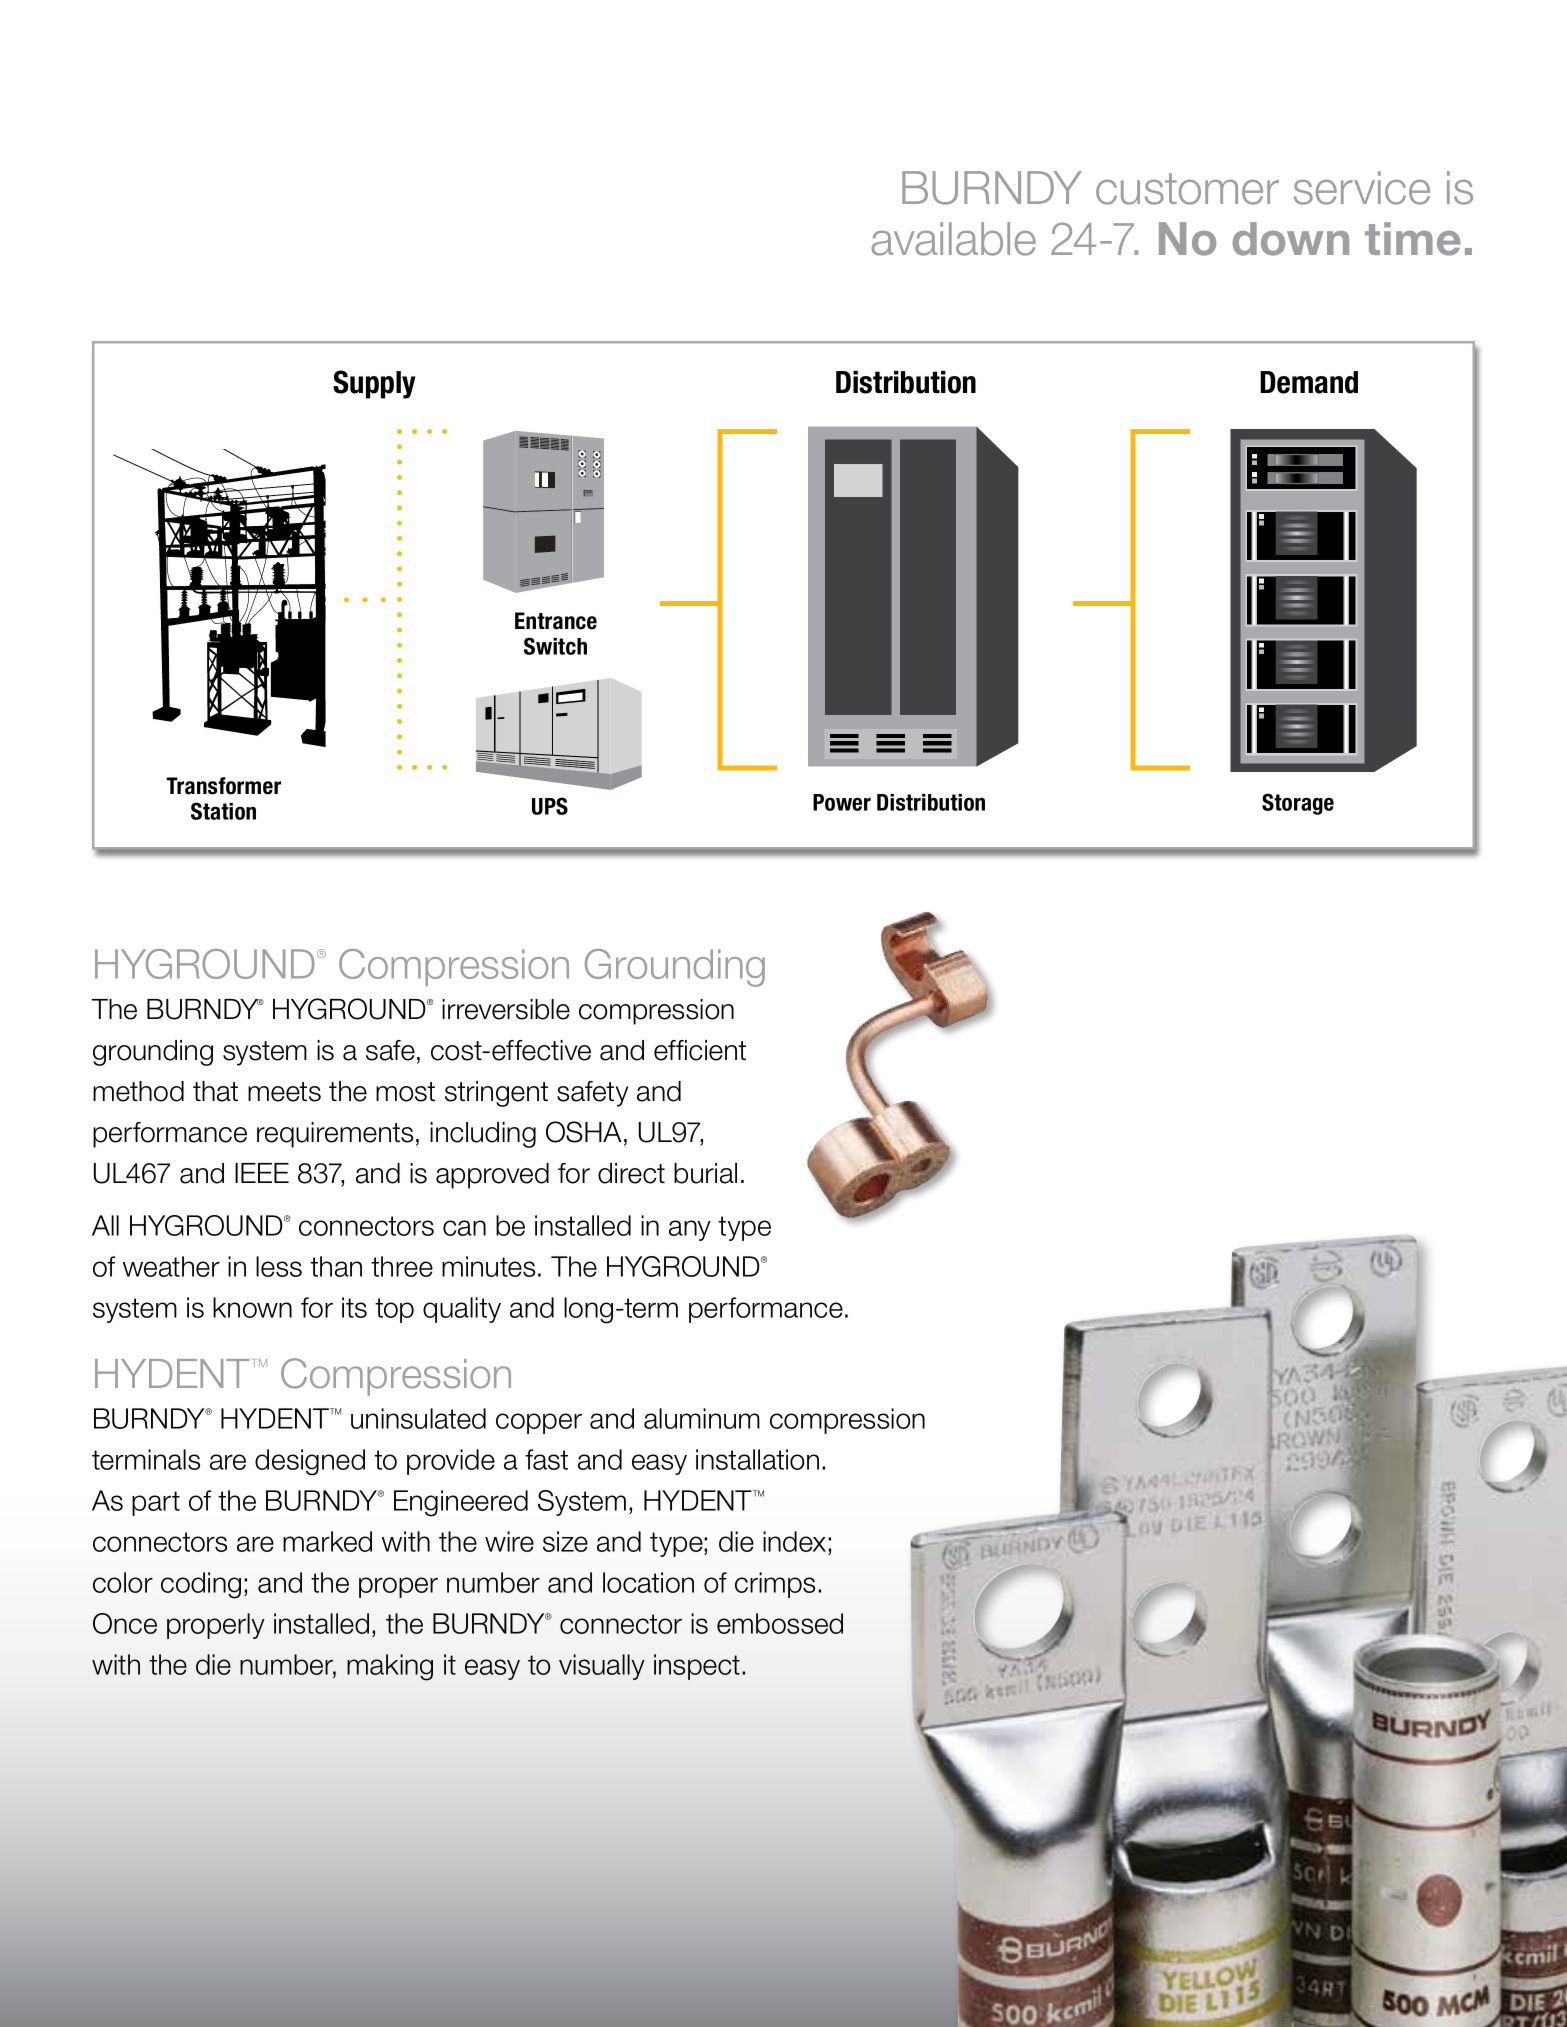 The height and width of the page is (2027, 1567). I want to click on Storage, so click(1298, 804).
